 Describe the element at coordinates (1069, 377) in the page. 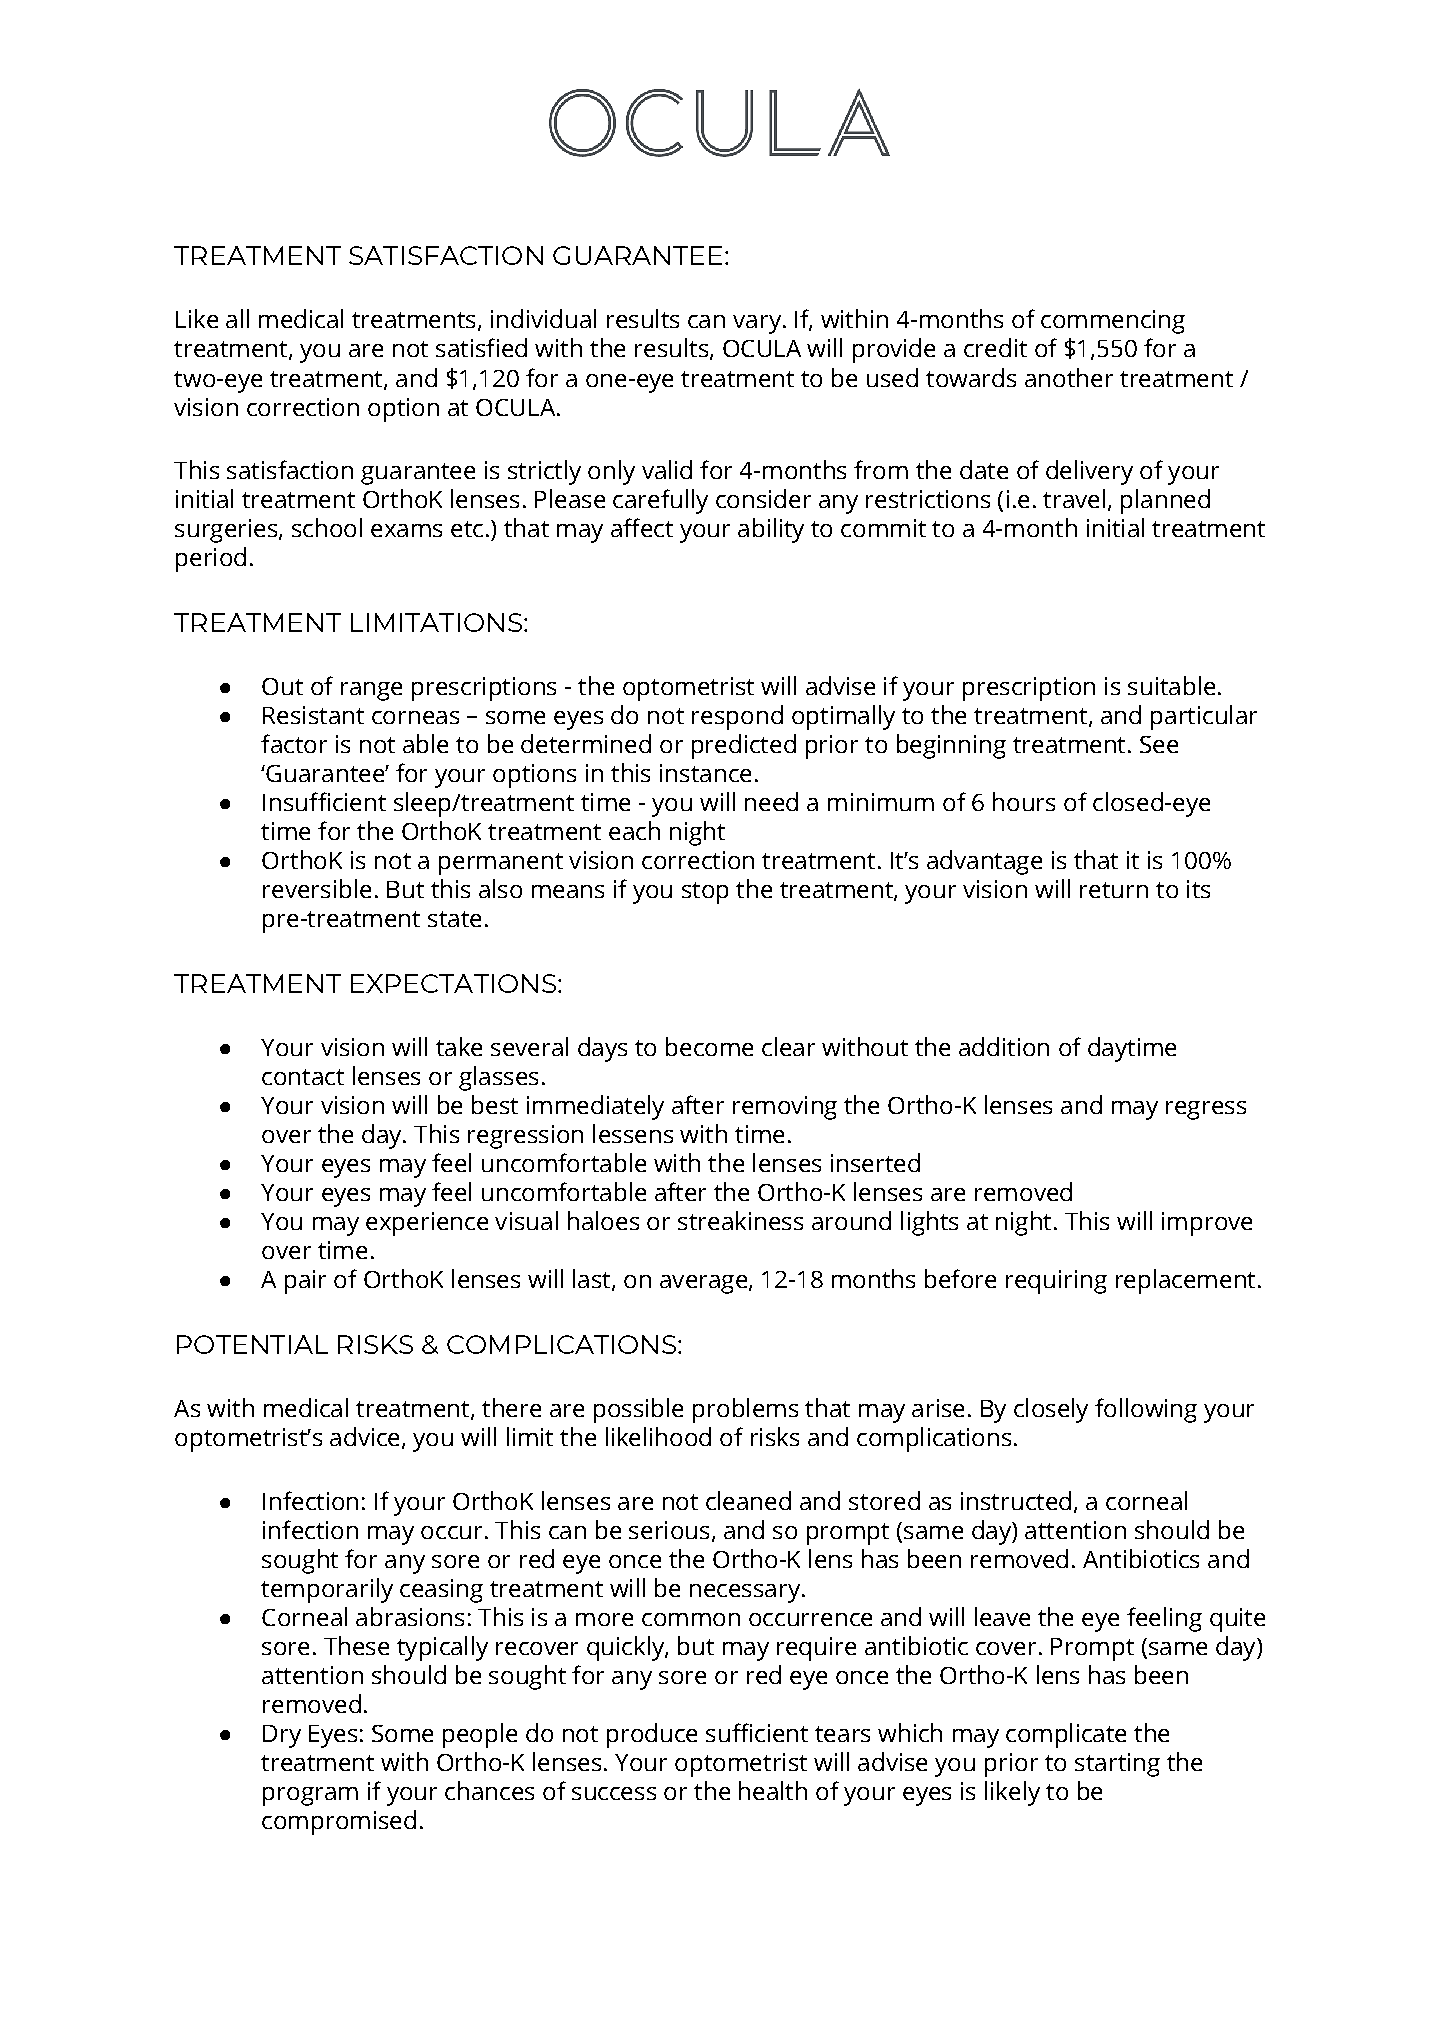

I see `another` at that location.
